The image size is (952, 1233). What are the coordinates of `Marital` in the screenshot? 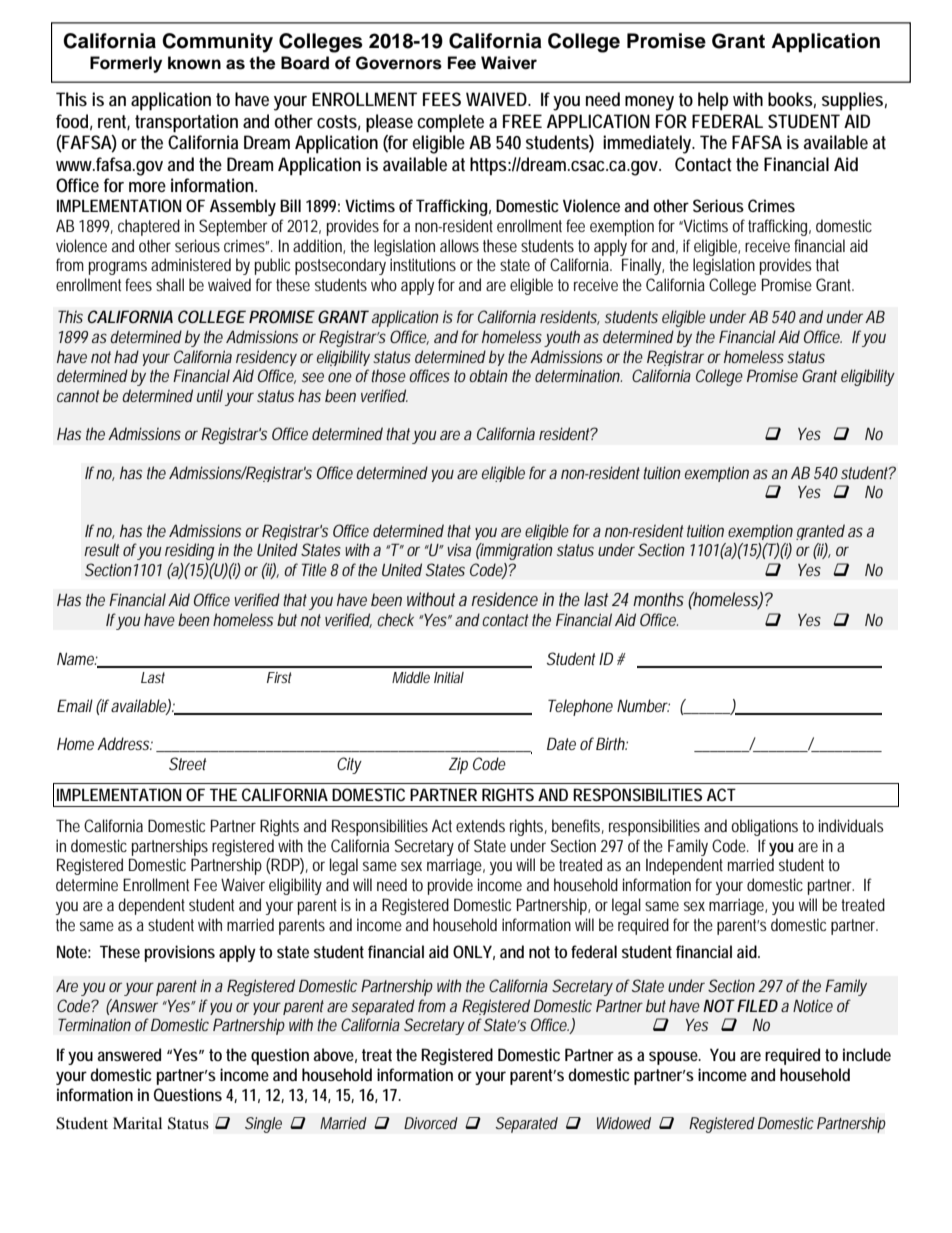 It's located at (137, 1123).
